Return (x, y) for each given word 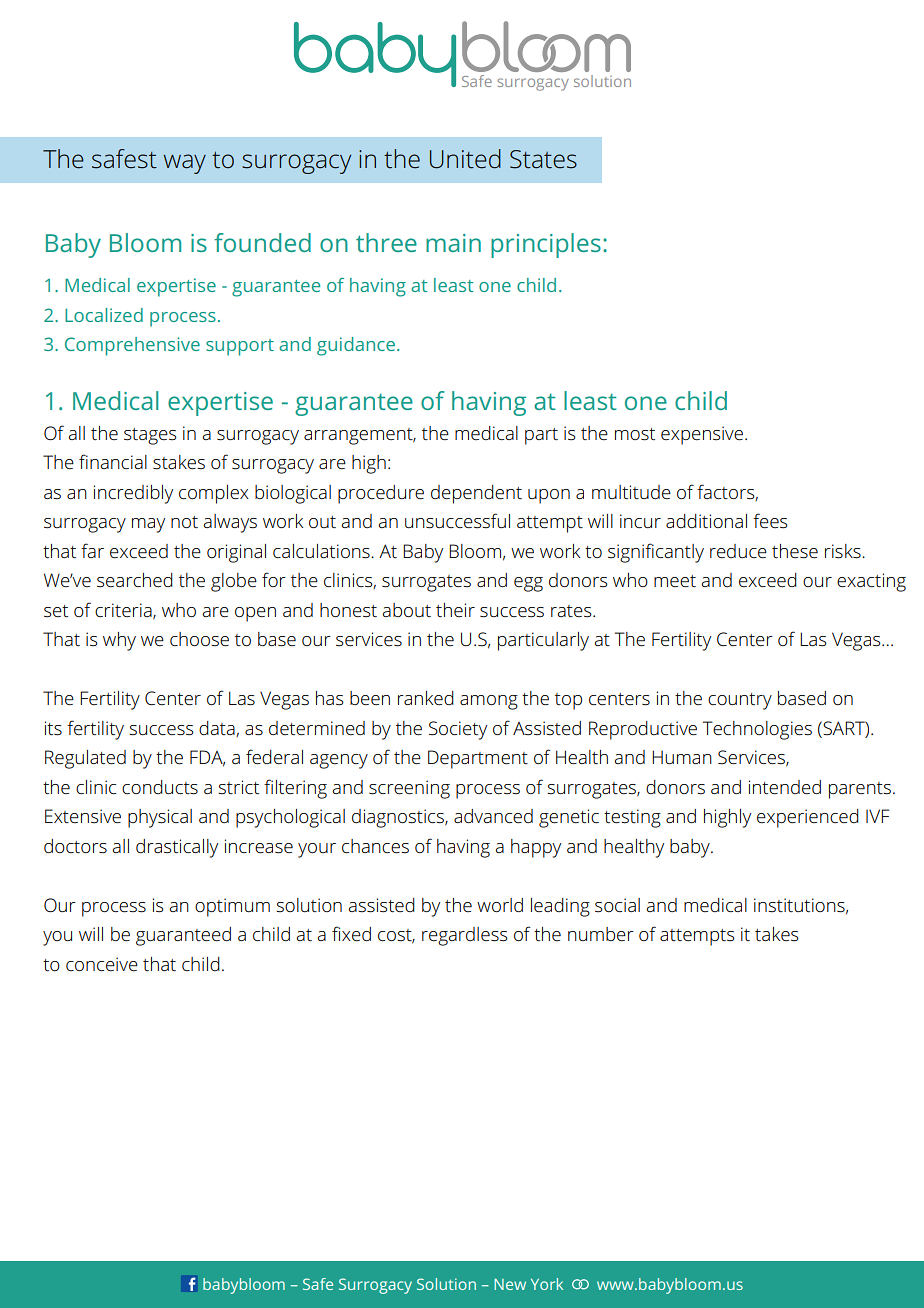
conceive (102, 964)
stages (150, 436)
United (465, 159)
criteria (124, 611)
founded (262, 242)
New (510, 1284)
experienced (808, 818)
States (543, 159)
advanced (493, 816)
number (601, 934)
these (795, 551)
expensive (702, 435)
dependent (476, 494)
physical (160, 818)
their (455, 610)
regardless (465, 936)
